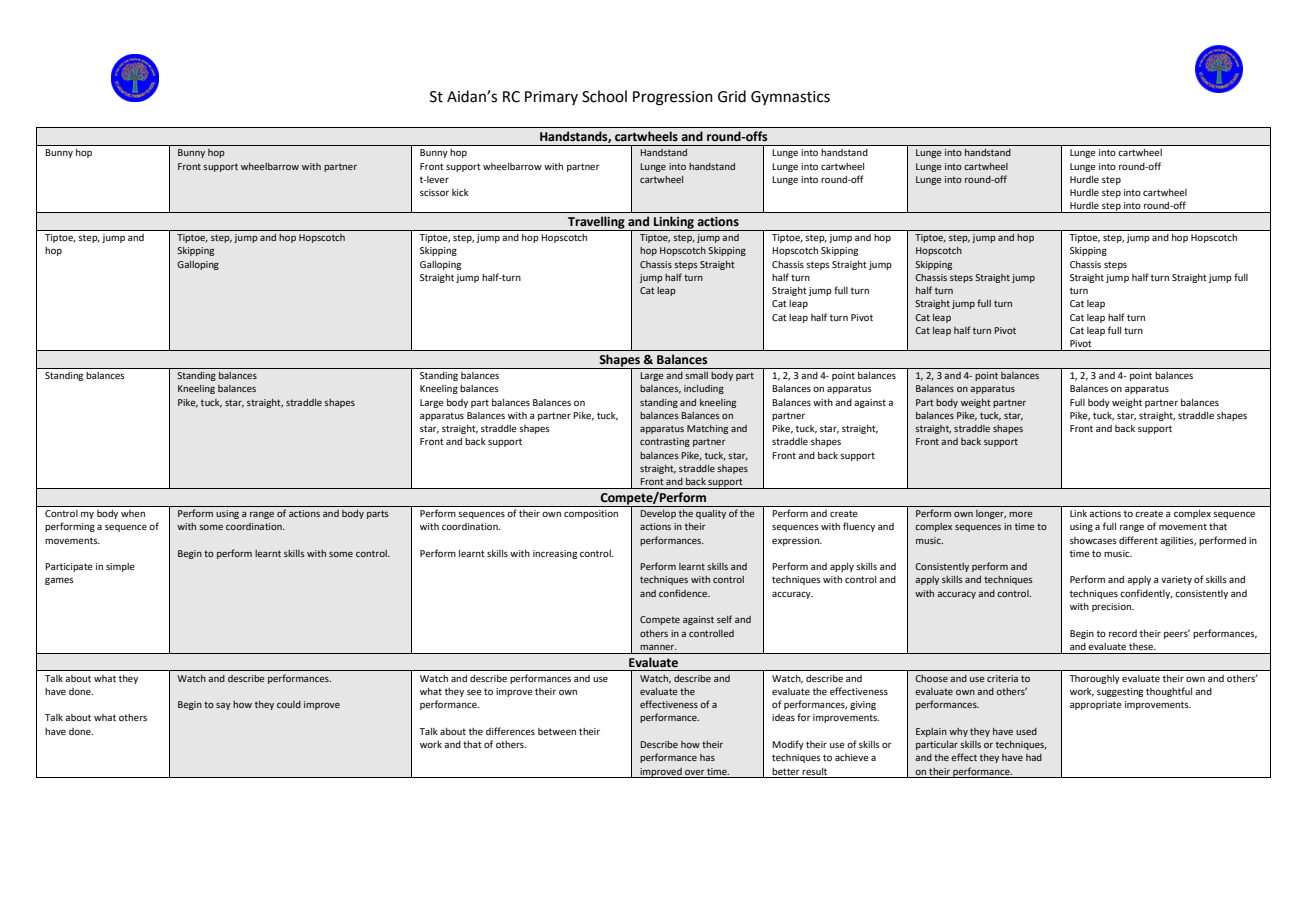 This screenshot has height=924, width=1308. Describe the element at coordinates (133, 513) in the screenshot. I see `when` at that location.
